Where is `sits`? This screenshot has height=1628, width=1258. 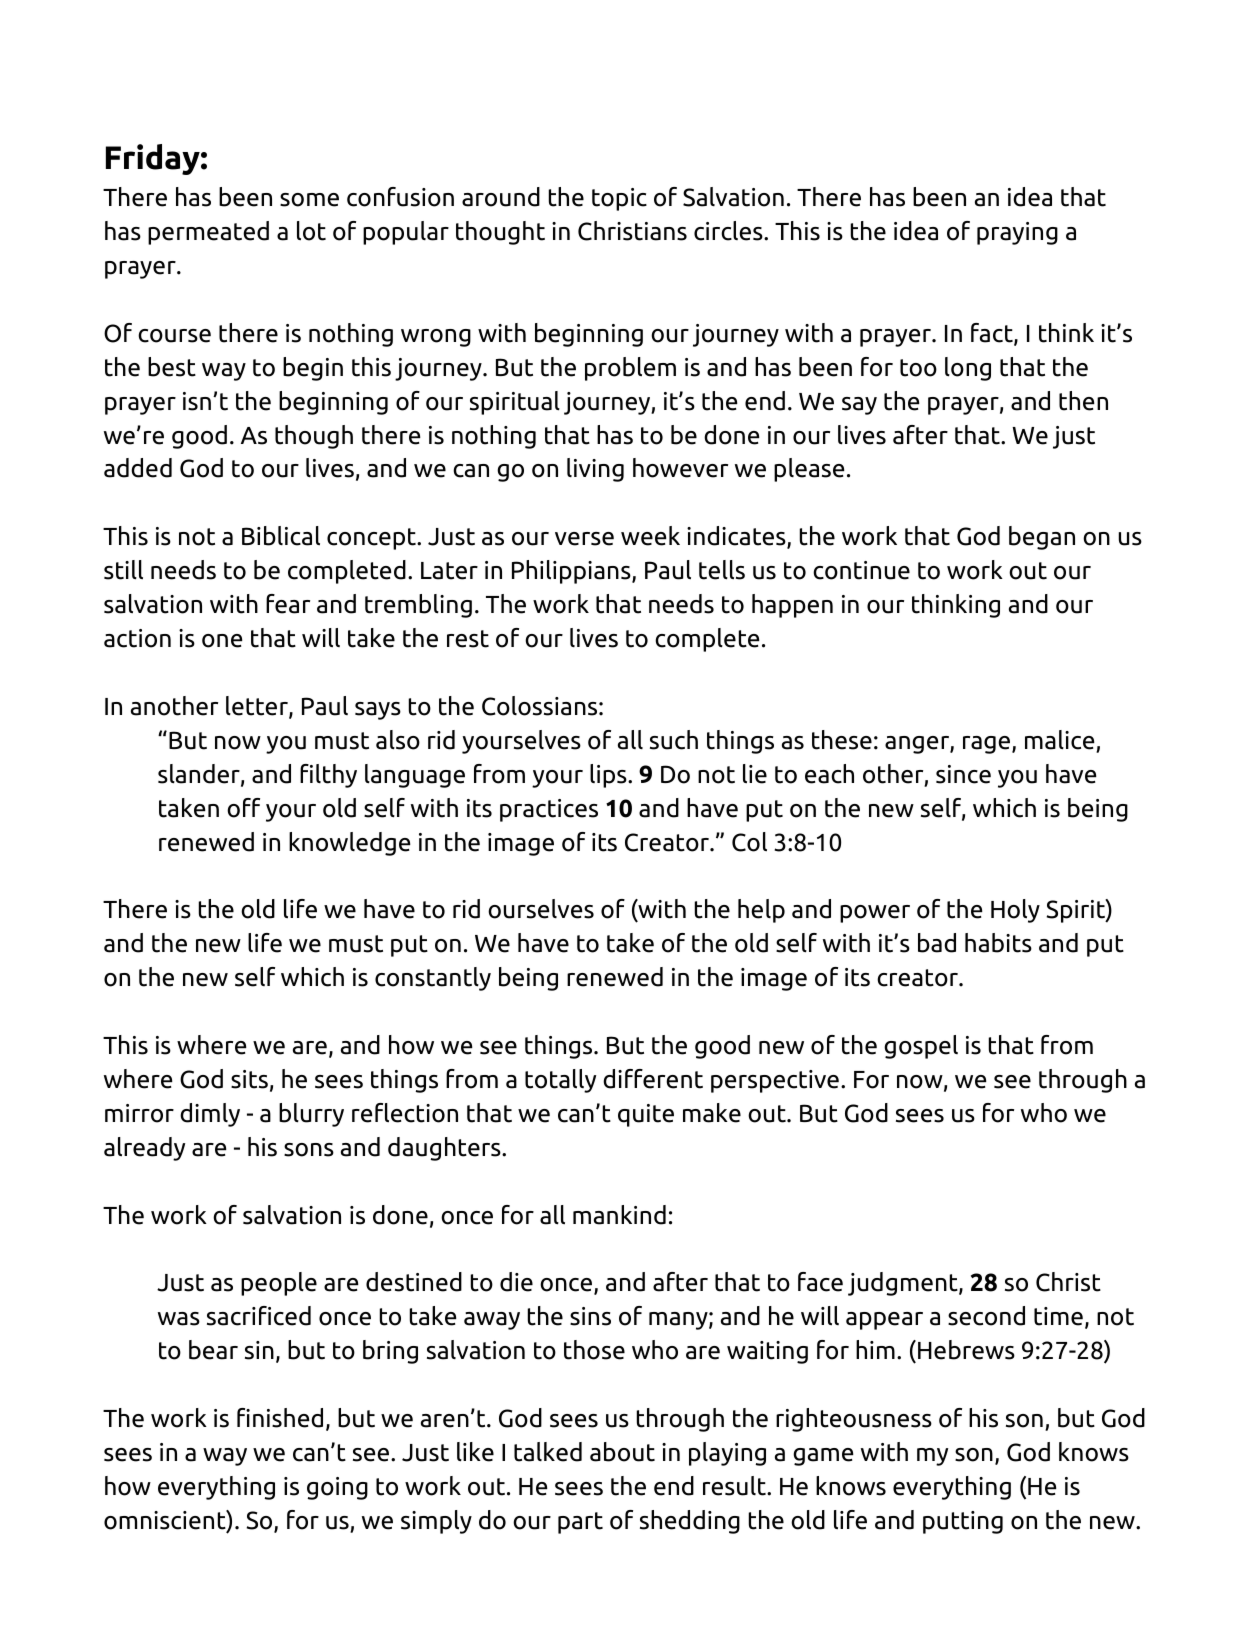 sits is located at coordinates (249, 1079).
